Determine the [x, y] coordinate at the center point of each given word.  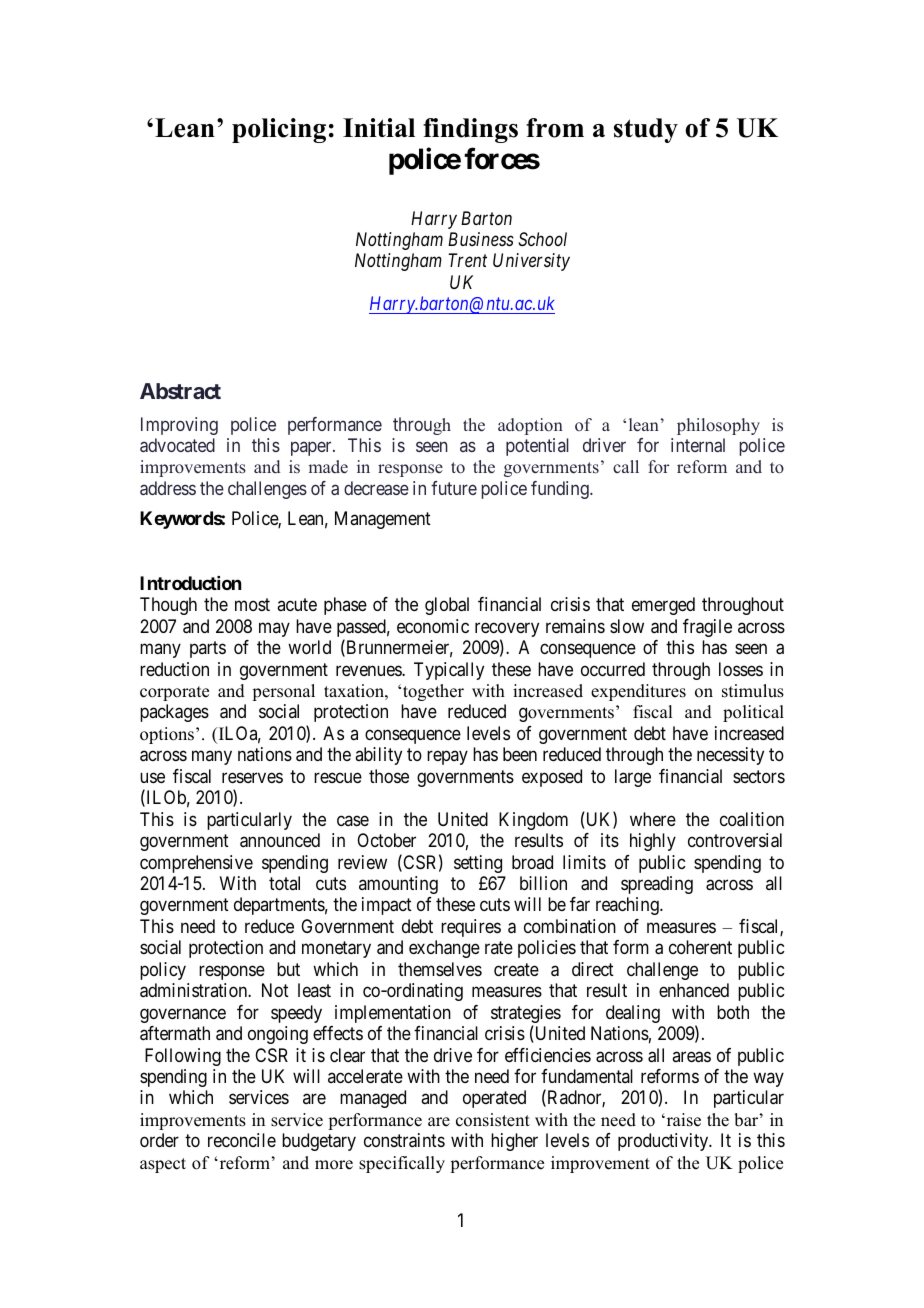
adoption [530, 426]
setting [478, 864]
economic [433, 626]
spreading [657, 885]
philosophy [718, 426]
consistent [493, 1120]
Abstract [180, 391]
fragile [707, 628]
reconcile [242, 1140]
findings [470, 130]
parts [208, 649]
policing [279, 130]
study [646, 130]
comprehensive [196, 864]
